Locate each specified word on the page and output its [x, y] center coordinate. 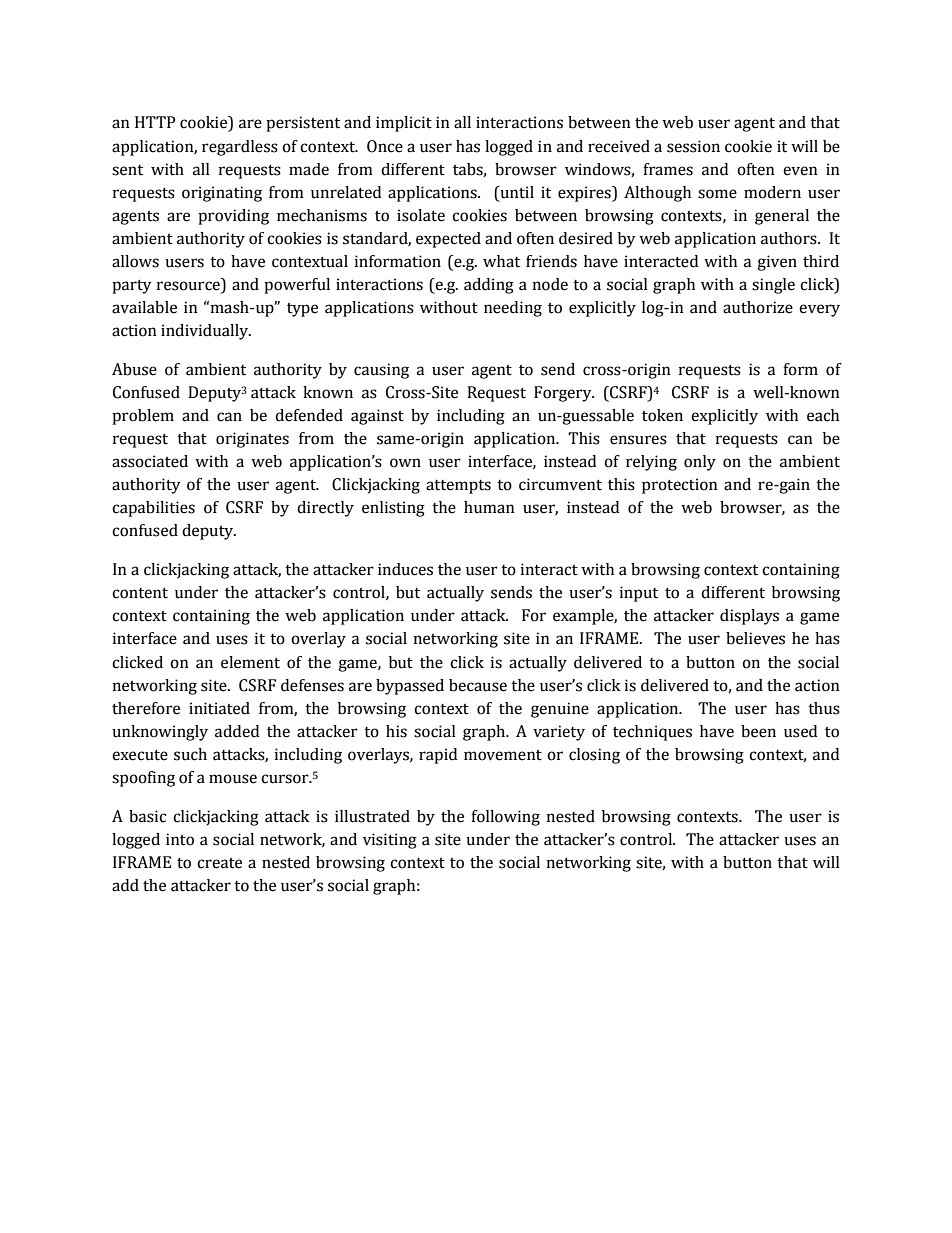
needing [513, 309]
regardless [240, 148]
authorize [758, 307]
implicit [404, 124]
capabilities [153, 509]
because [478, 685]
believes [755, 638]
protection [680, 486]
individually [206, 332]
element [250, 662]
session [693, 146]
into [180, 839]
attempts [458, 487]
